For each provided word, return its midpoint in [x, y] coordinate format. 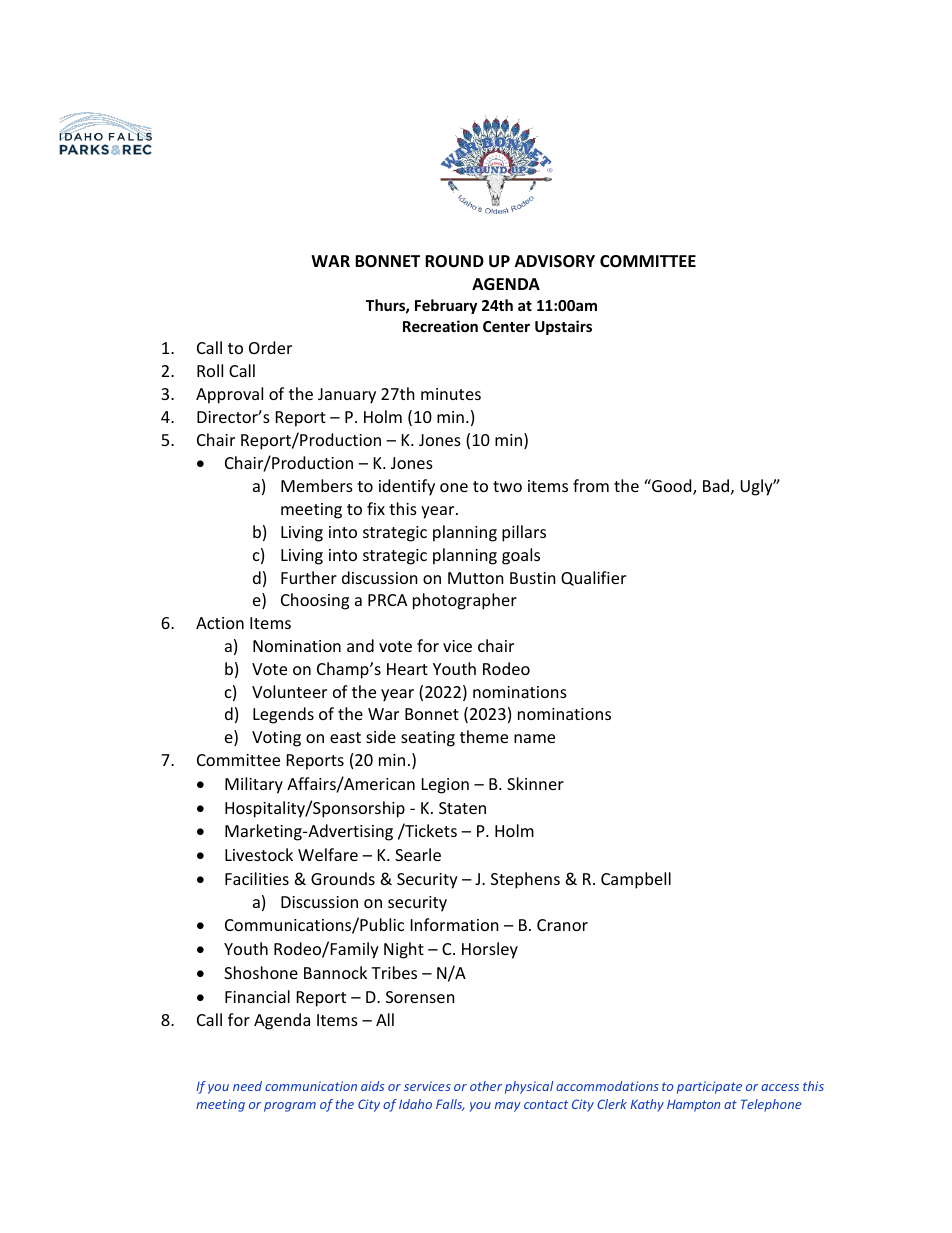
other [486, 1086]
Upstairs [563, 327]
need [247, 1086]
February [446, 306]
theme [484, 736]
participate [709, 1087]
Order [270, 347]
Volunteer [289, 691]
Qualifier [593, 578]
